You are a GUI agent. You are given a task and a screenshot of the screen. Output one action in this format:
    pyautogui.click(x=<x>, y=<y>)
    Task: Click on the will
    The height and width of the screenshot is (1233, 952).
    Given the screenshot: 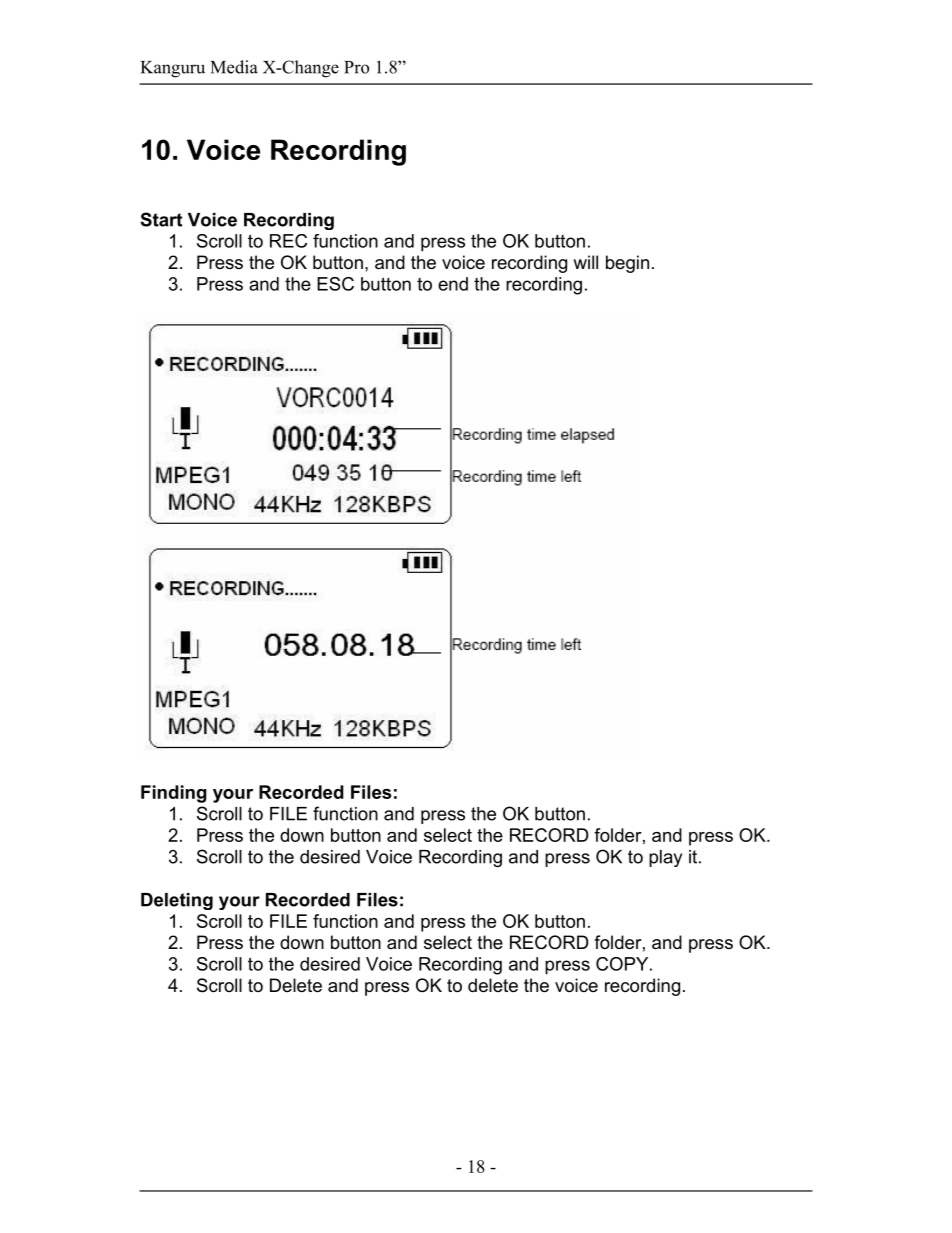 What is the action you would take?
    pyautogui.click(x=585, y=262)
